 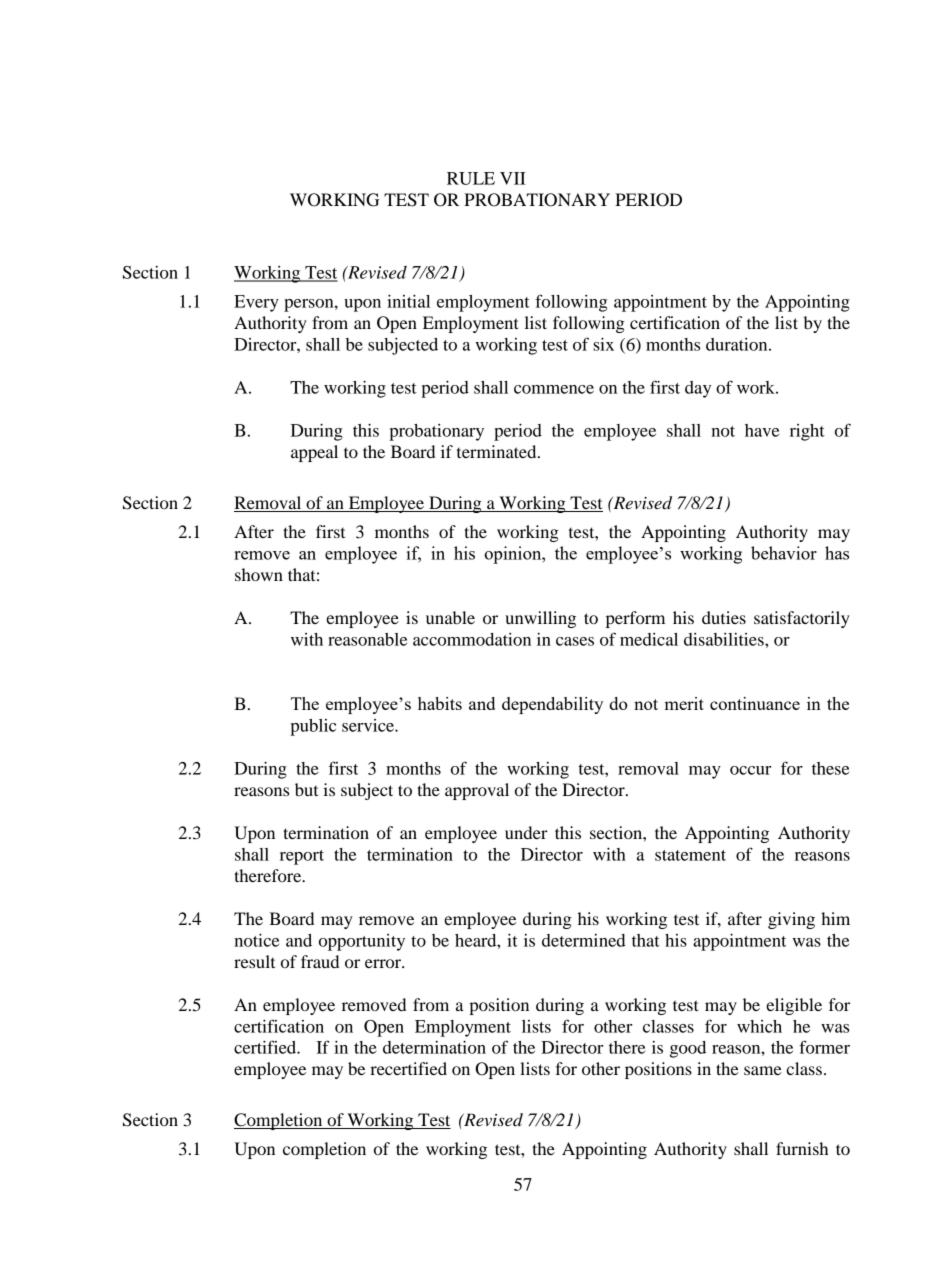 I want to click on day, so click(x=698, y=389).
